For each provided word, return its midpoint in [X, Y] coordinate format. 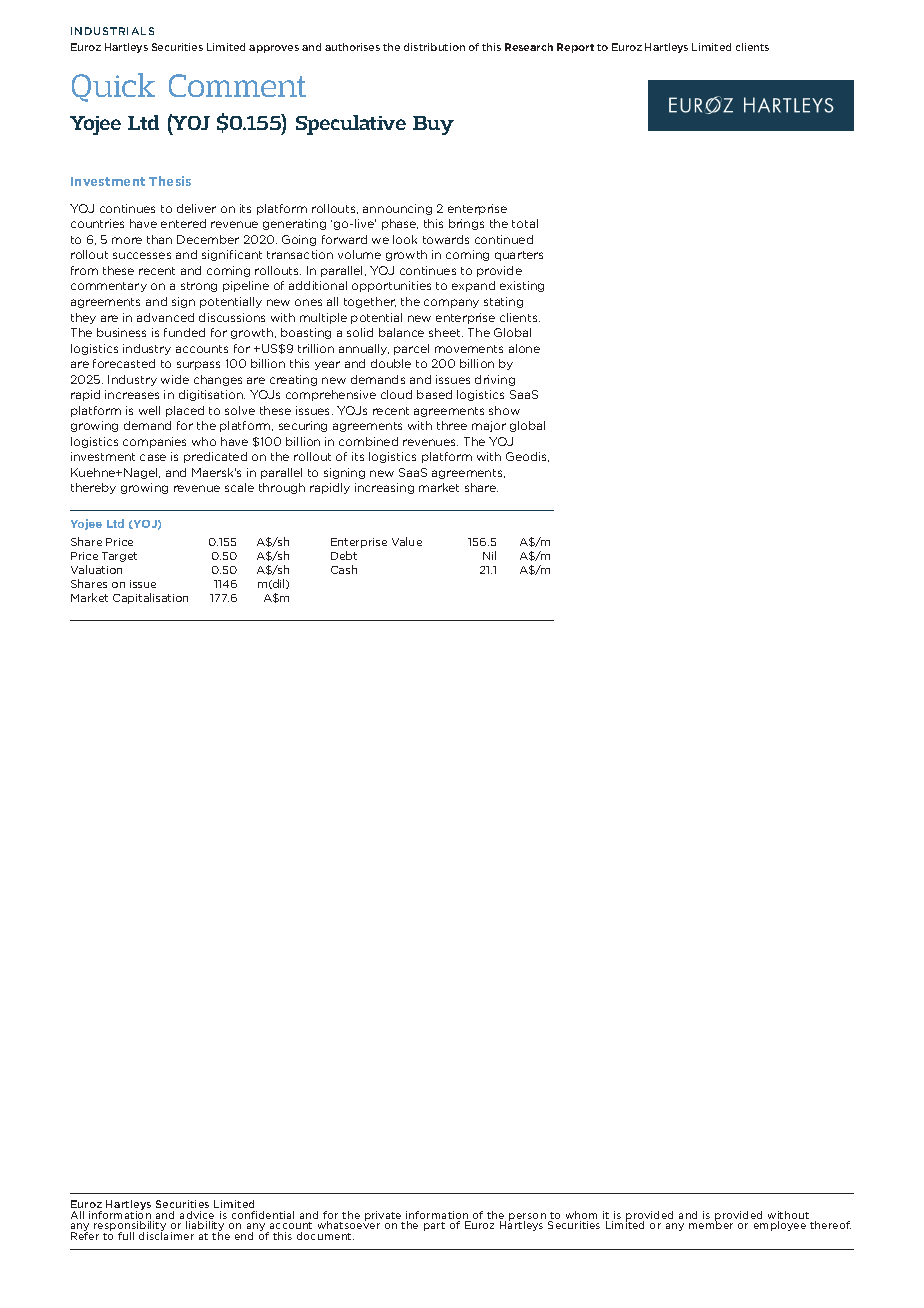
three [452, 425]
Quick [113, 87]
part [434, 1226]
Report [575, 48]
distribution [434, 47]
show [504, 410]
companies [154, 442]
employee [780, 1226]
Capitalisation [150, 598]
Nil [489, 555]
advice [197, 1216]
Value [407, 541]
